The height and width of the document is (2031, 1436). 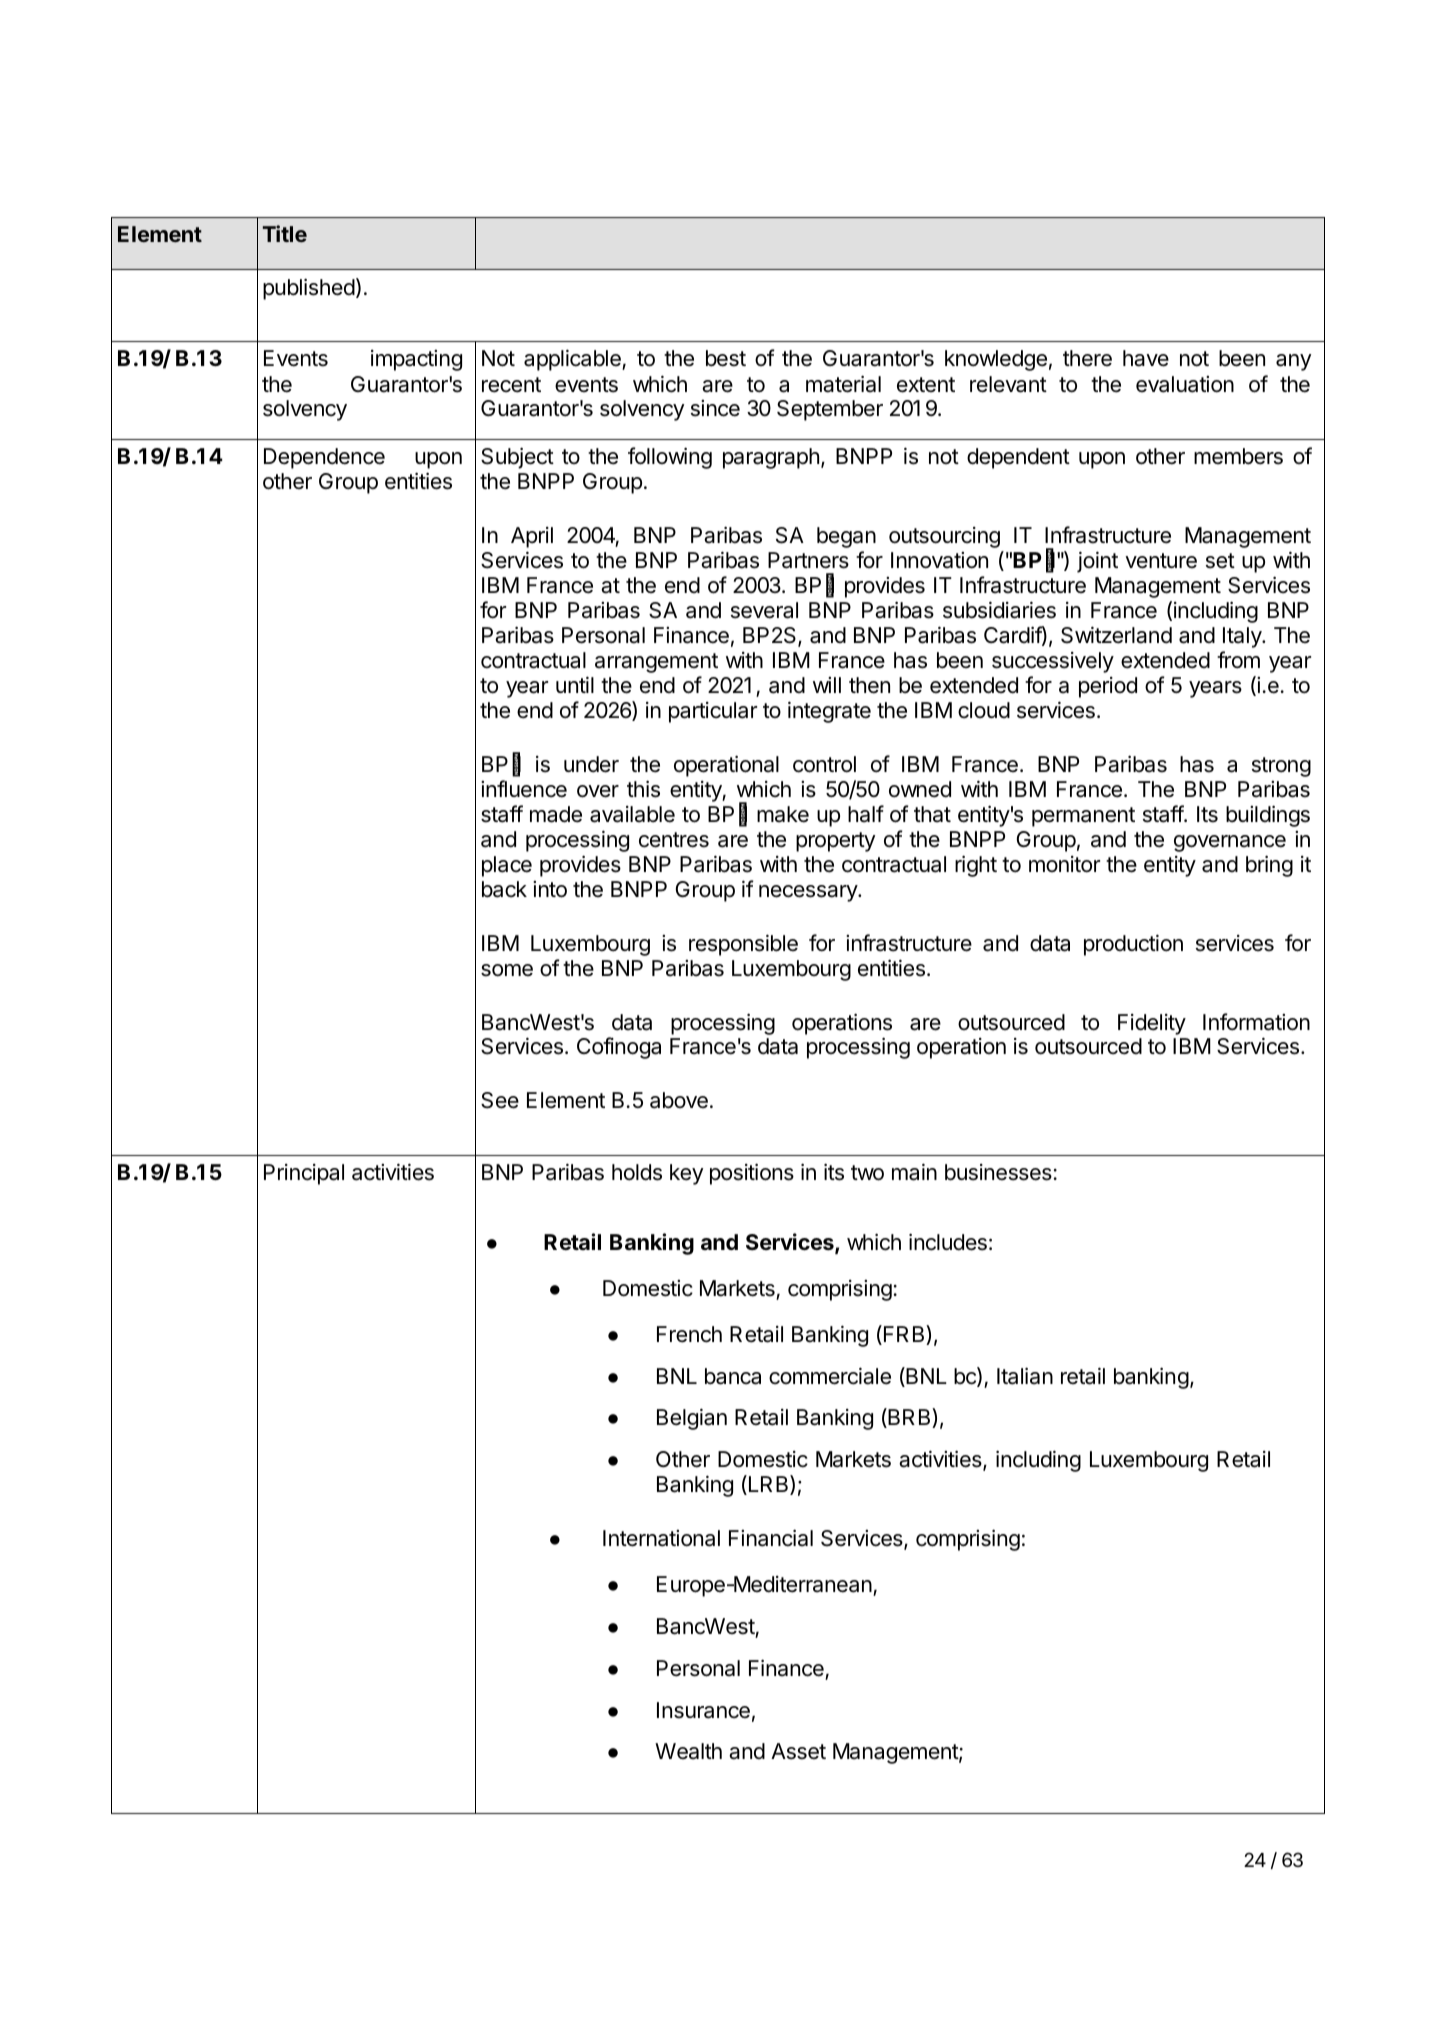 I want to click on have, so click(x=1146, y=358).
